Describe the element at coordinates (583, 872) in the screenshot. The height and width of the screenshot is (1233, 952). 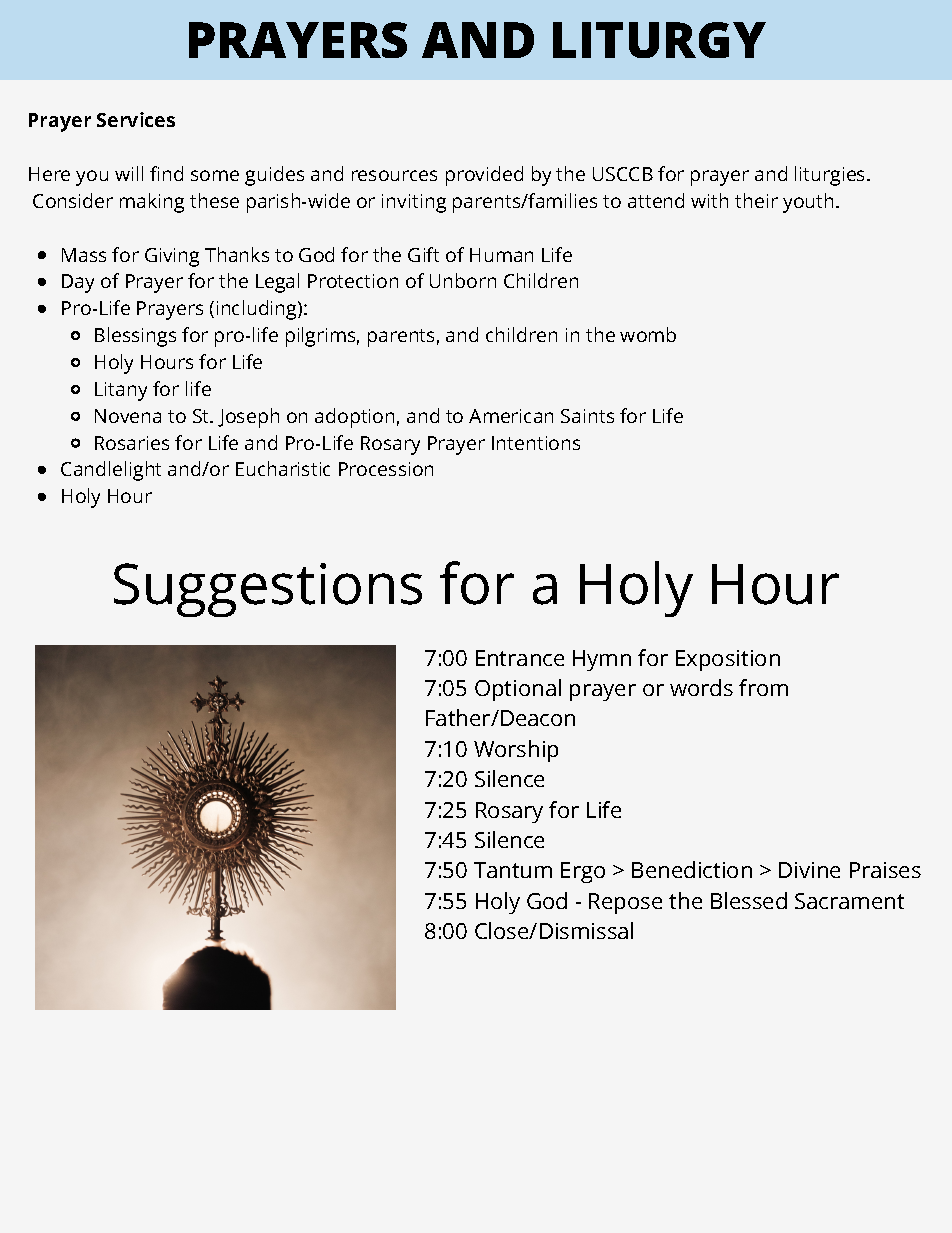
I see `Ergo` at that location.
